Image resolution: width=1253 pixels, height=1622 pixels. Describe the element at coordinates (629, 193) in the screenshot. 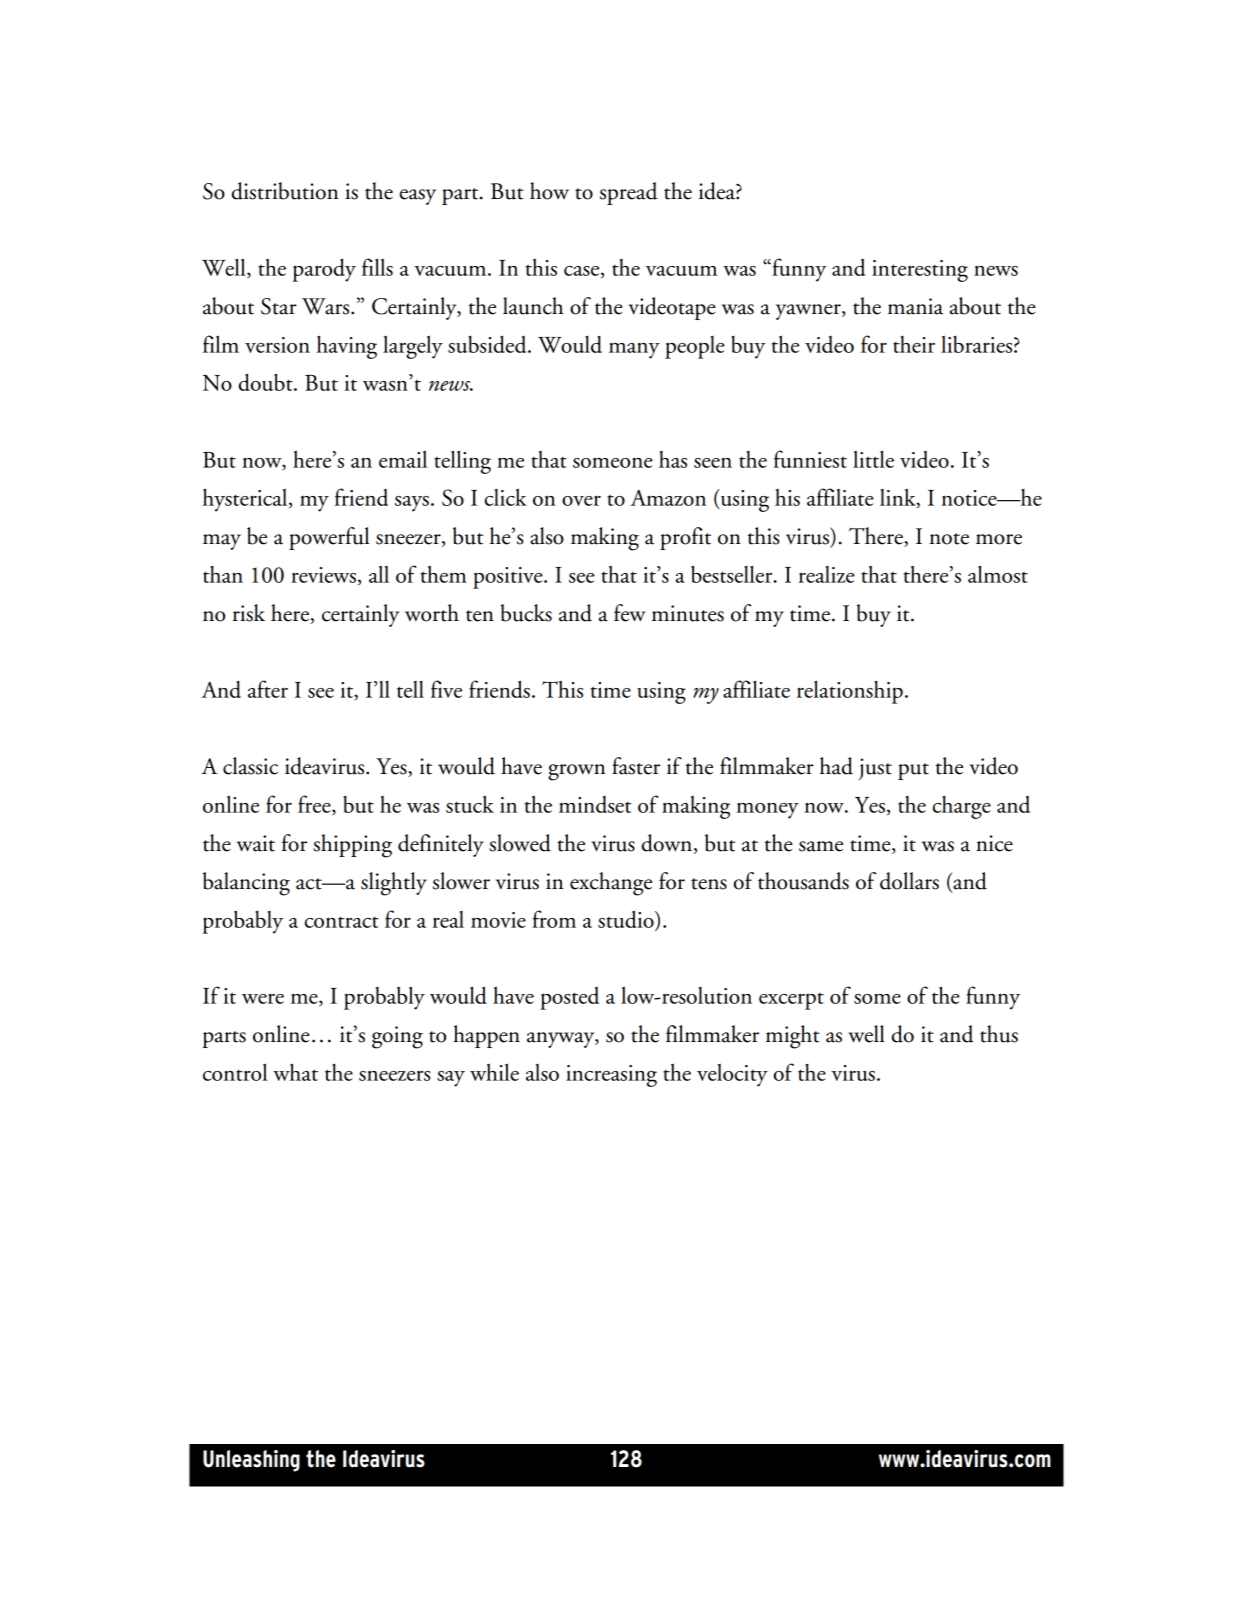

I see `spread` at that location.
